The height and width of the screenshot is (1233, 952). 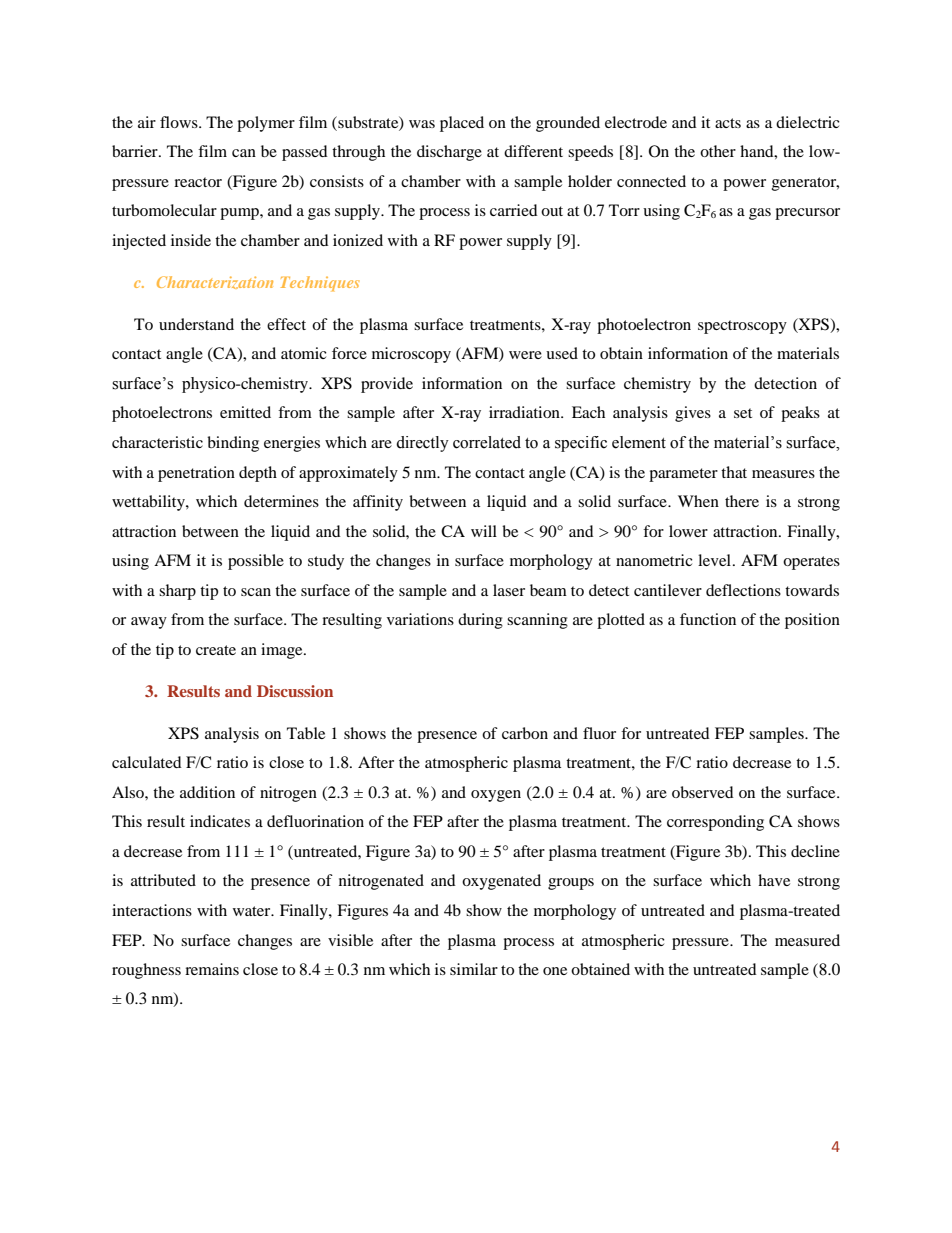 What do you see at coordinates (718, 151) in the screenshot?
I see `other` at bounding box center [718, 151].
